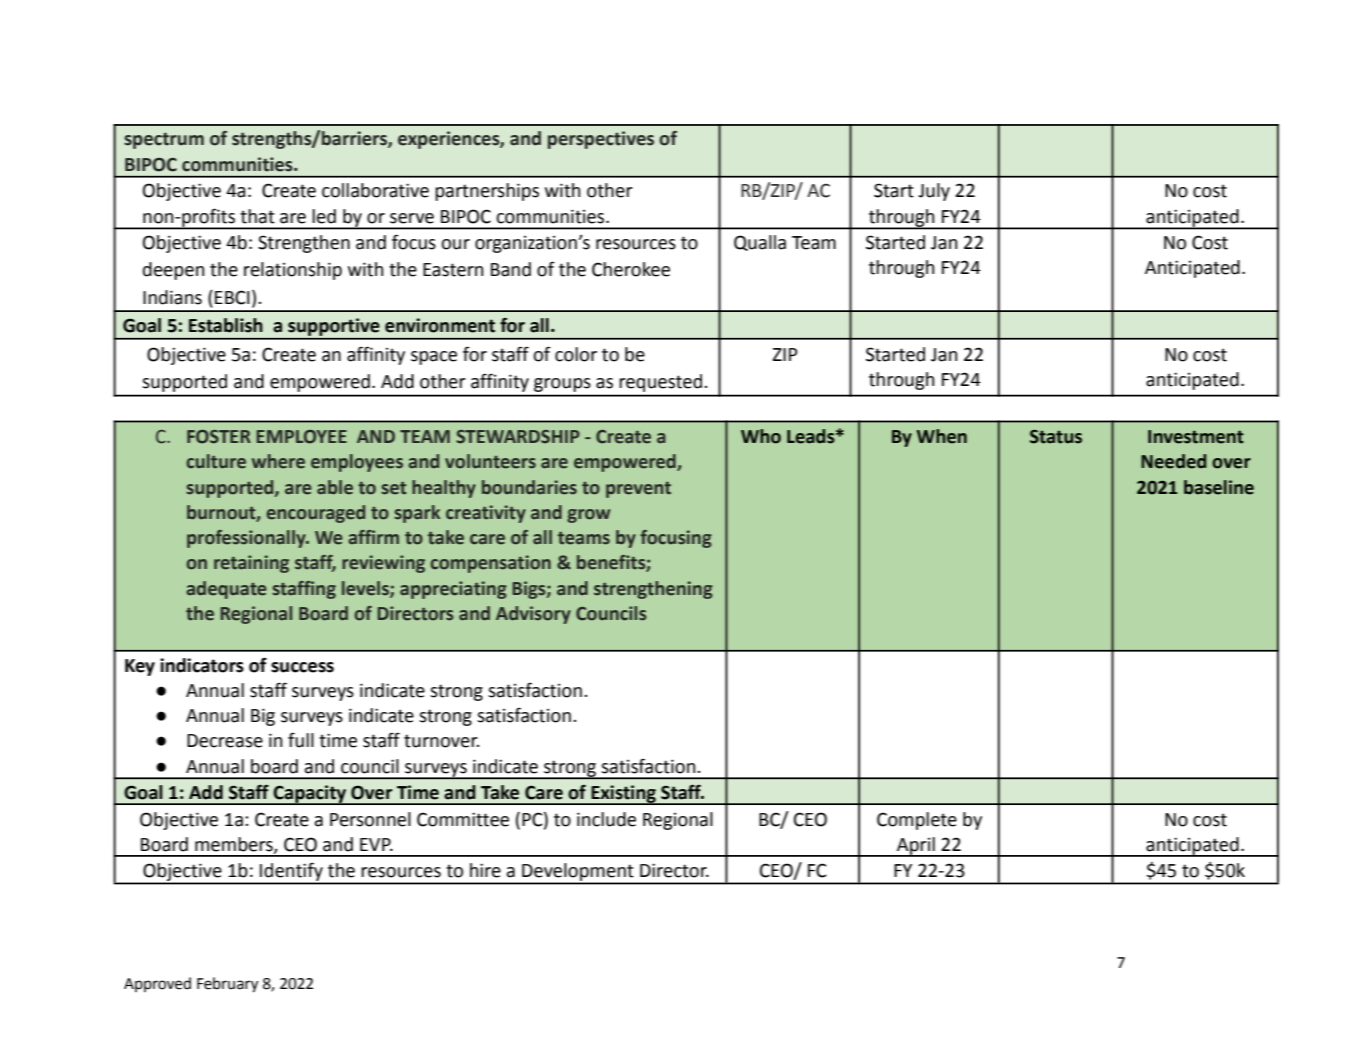 This image has width=1365, height=1055. I want to click on July, so click(934, 192).
